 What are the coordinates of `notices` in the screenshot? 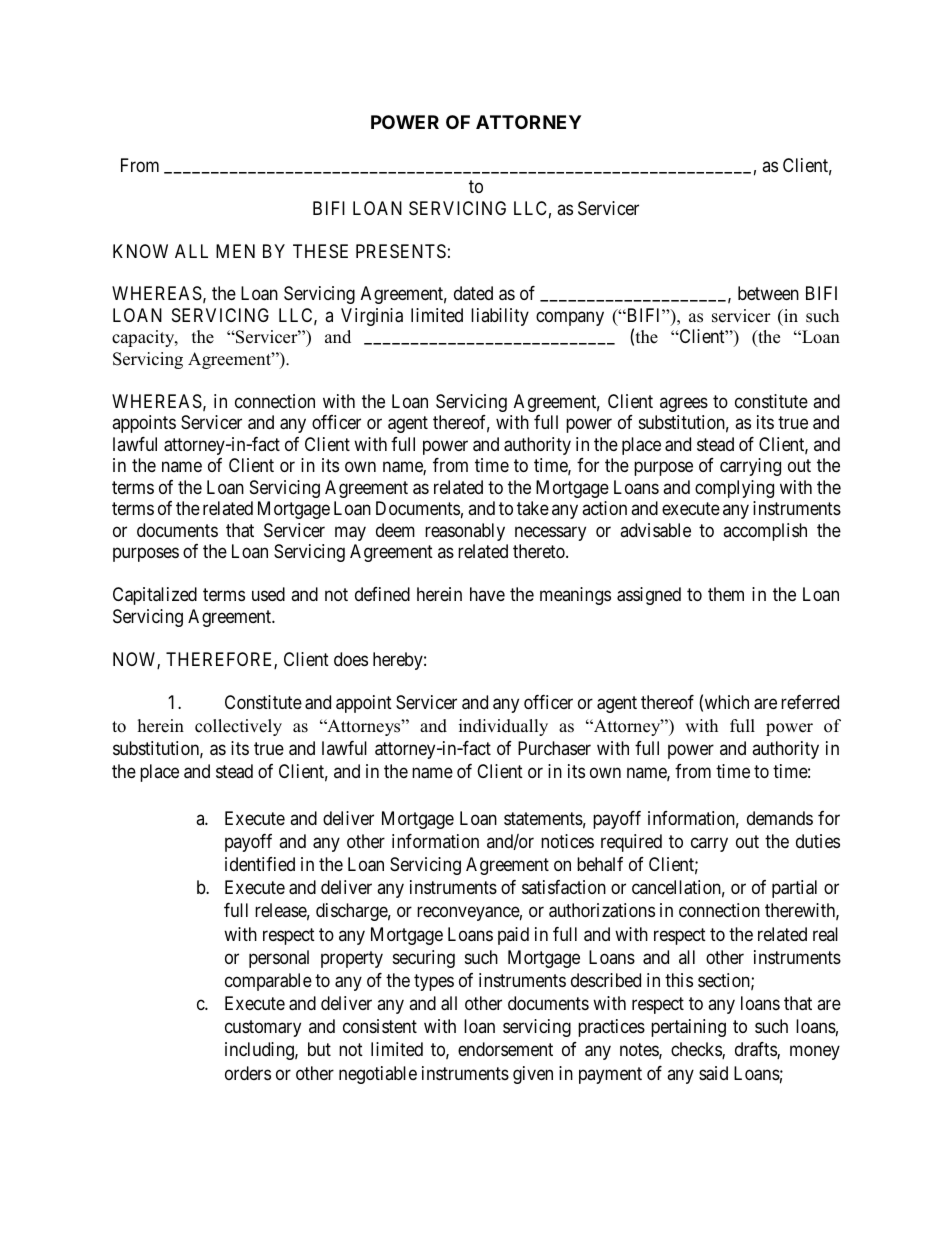 It's located at (567, 841).
